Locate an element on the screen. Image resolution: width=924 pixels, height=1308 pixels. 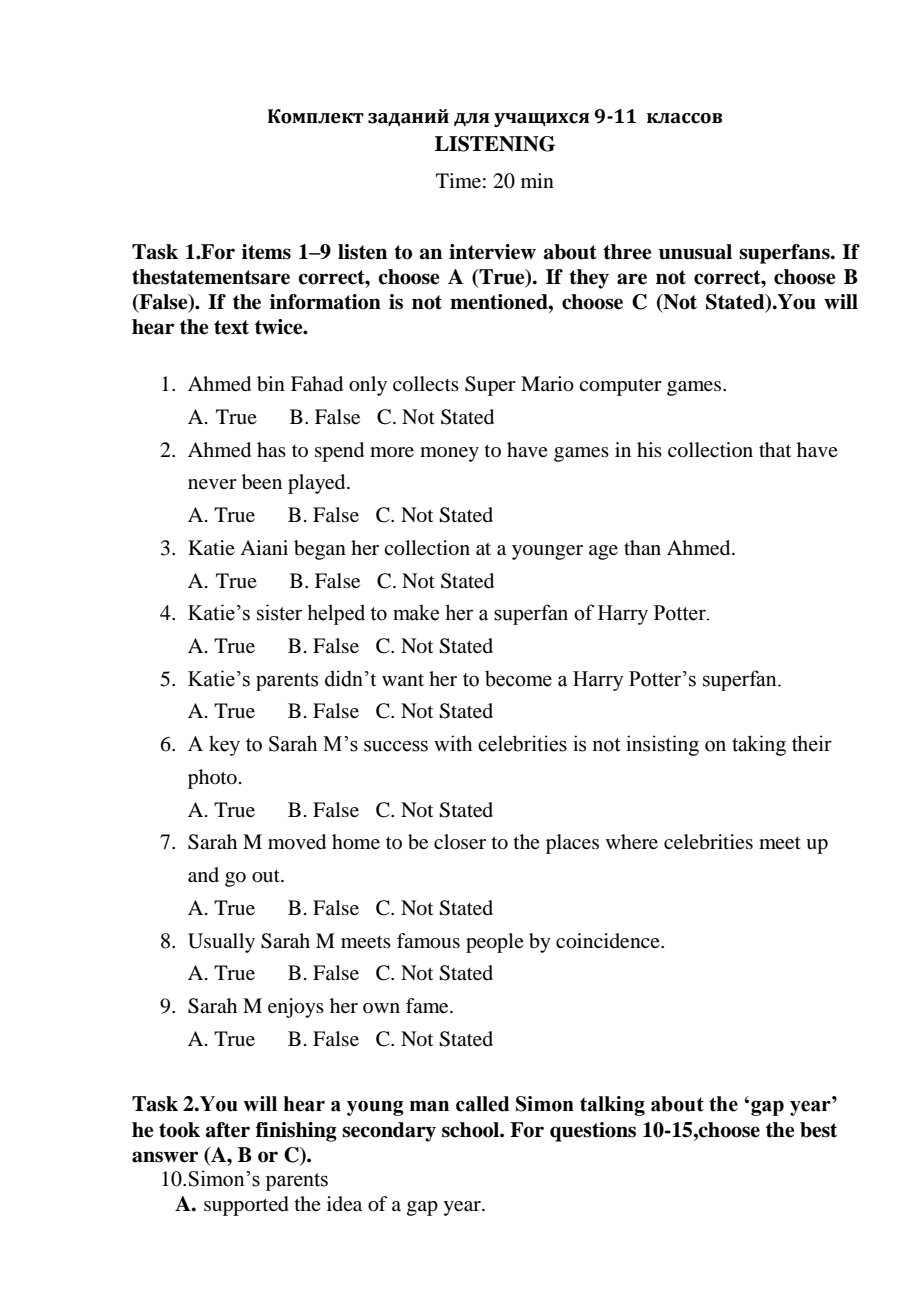
items is located at coordinates (266, 252).
